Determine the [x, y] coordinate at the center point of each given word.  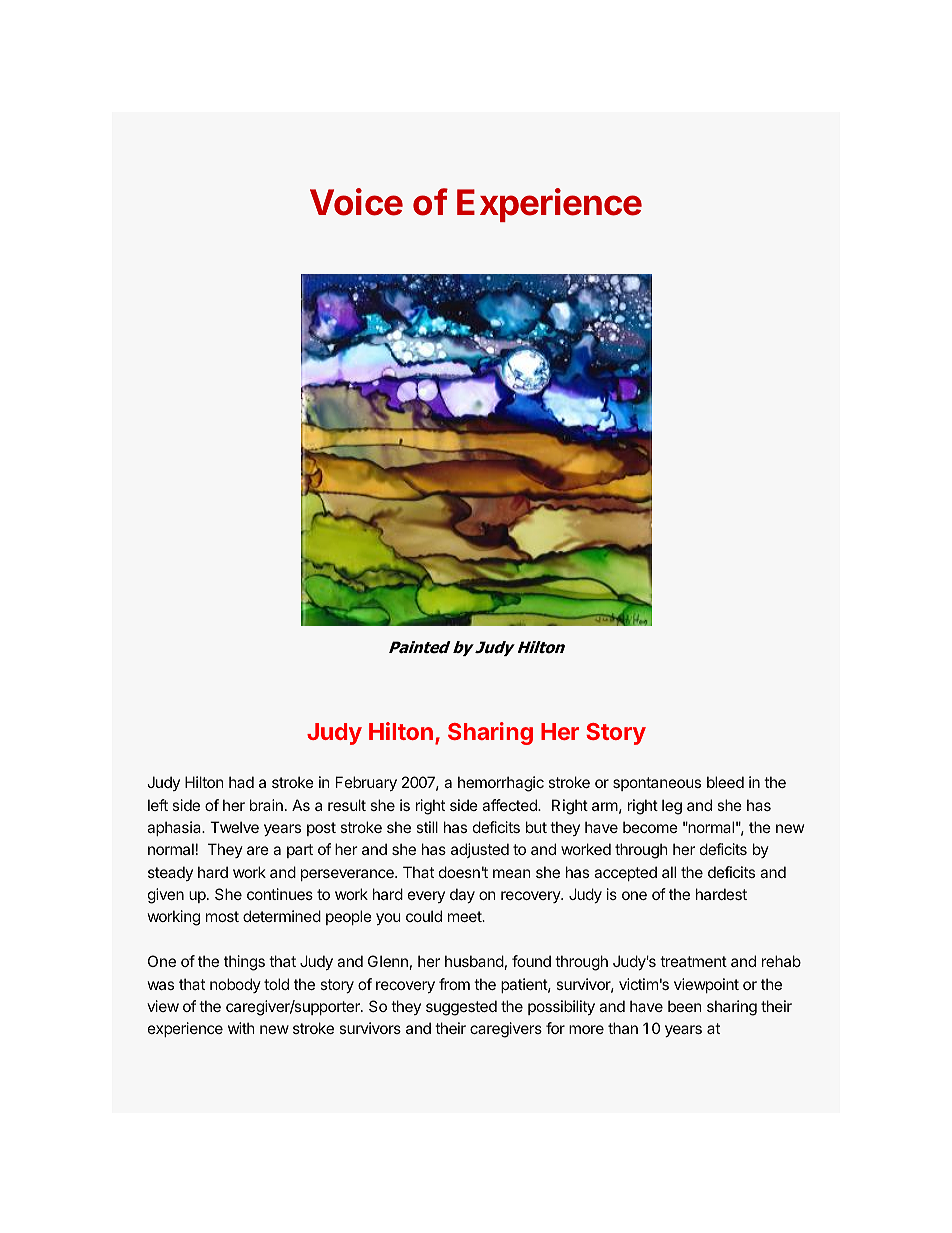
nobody [235, 985]
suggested [461, 1008]
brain [266, 805]
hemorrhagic [501, 784]
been [685, 1006]
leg [672, 807]
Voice [356, 202]
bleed [725, 782]
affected [510, 805]
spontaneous [657, 784]
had [241, 782]
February [366, 783]
